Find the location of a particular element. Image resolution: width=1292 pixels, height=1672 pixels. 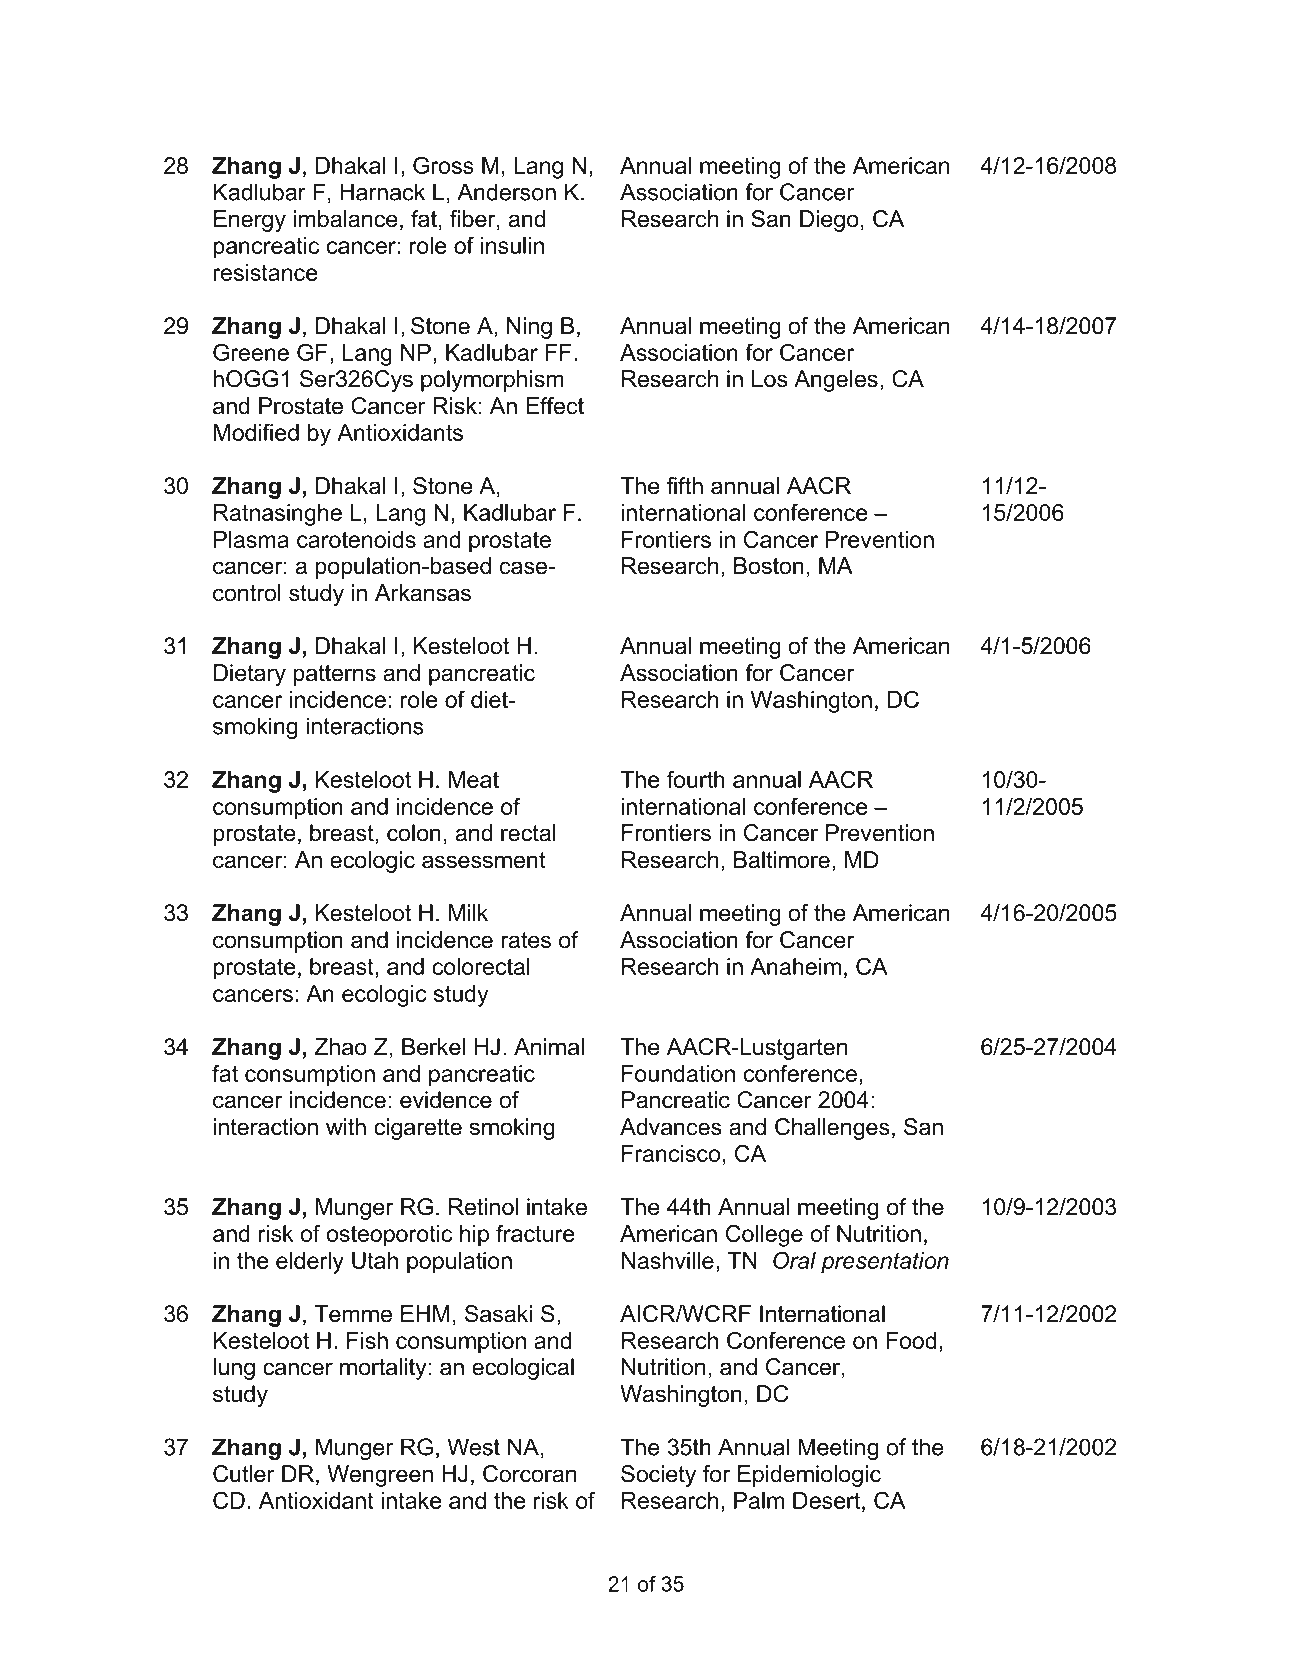

imbalance is located at coordinates (345, 219).
